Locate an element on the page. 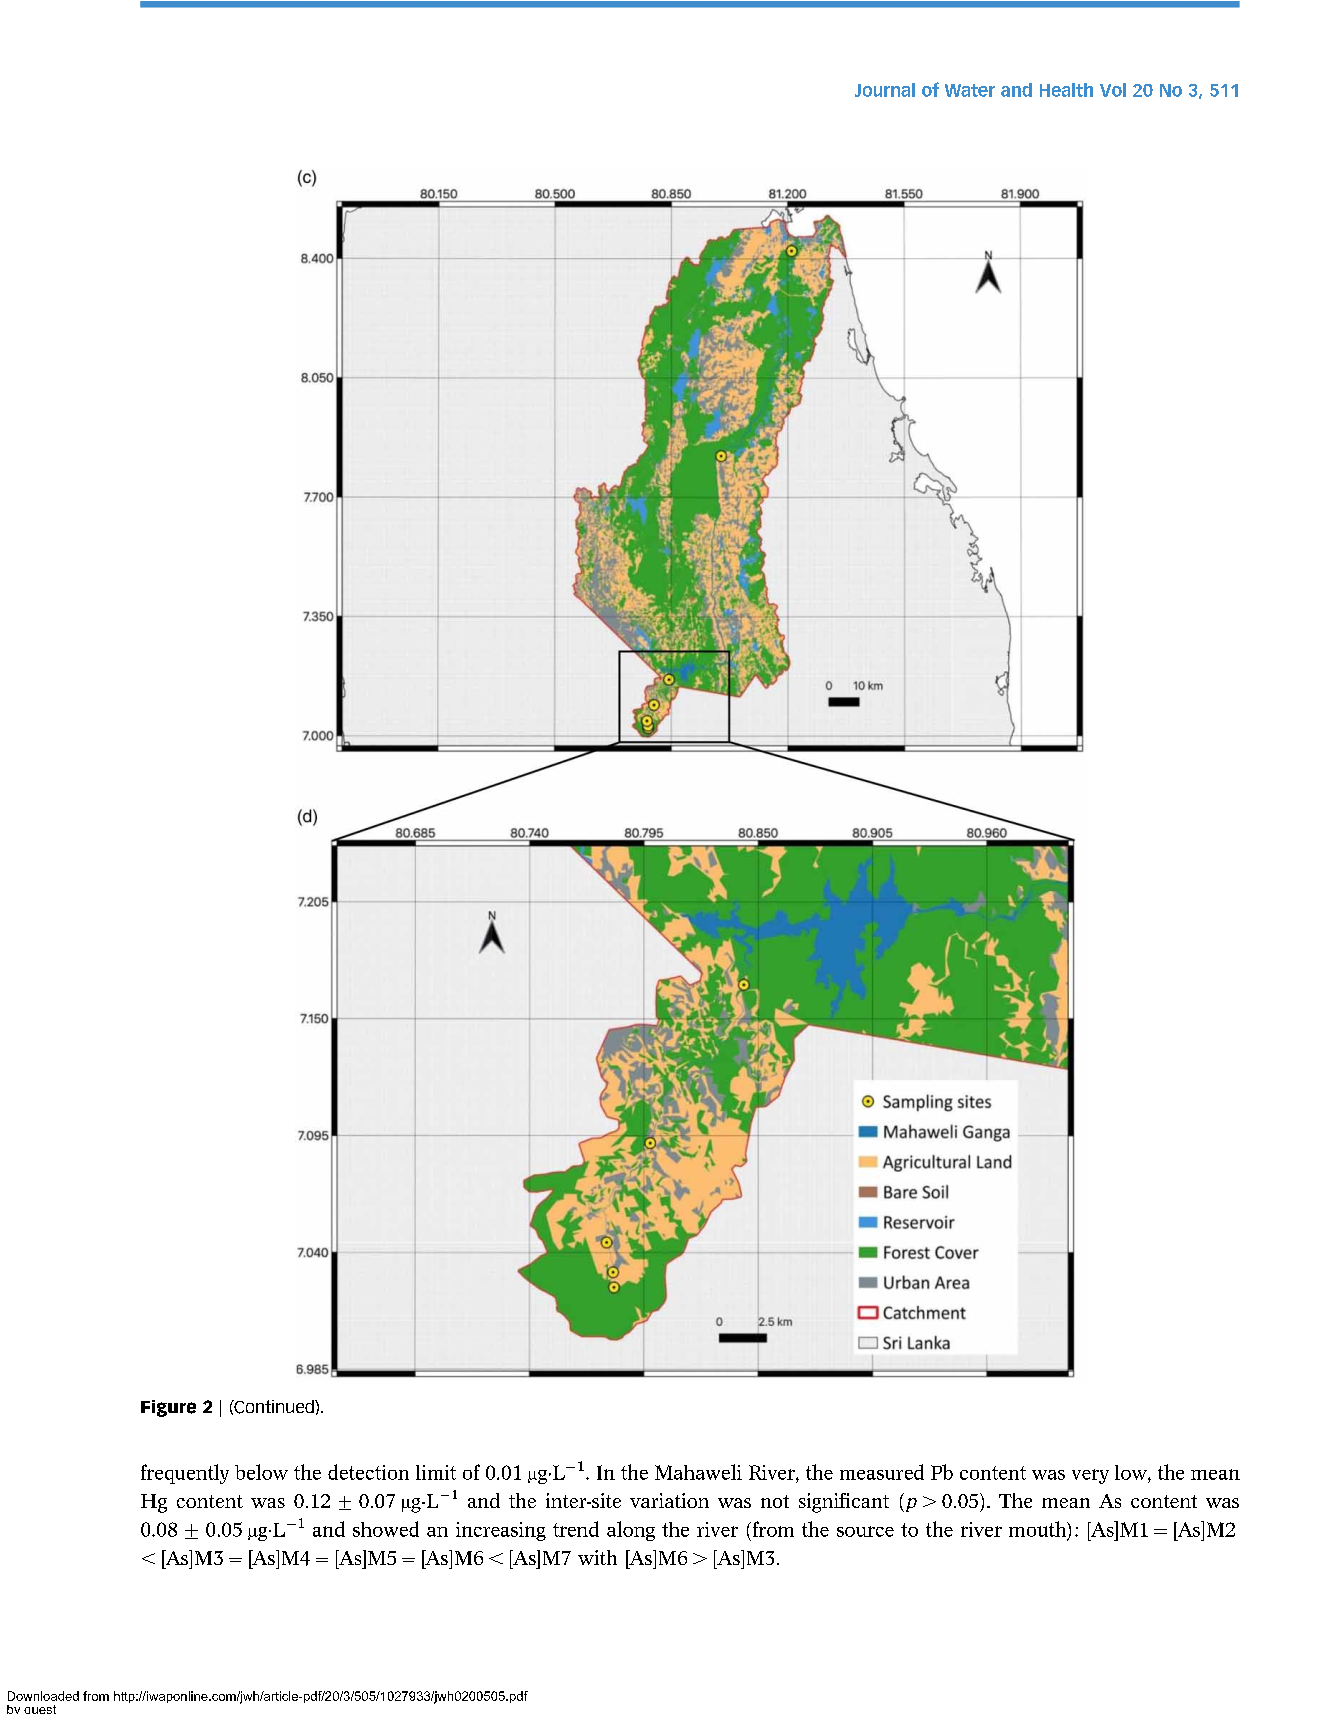 The height and width of the image is (1714, 1335). Journal is located at coordinates (885, 90).
